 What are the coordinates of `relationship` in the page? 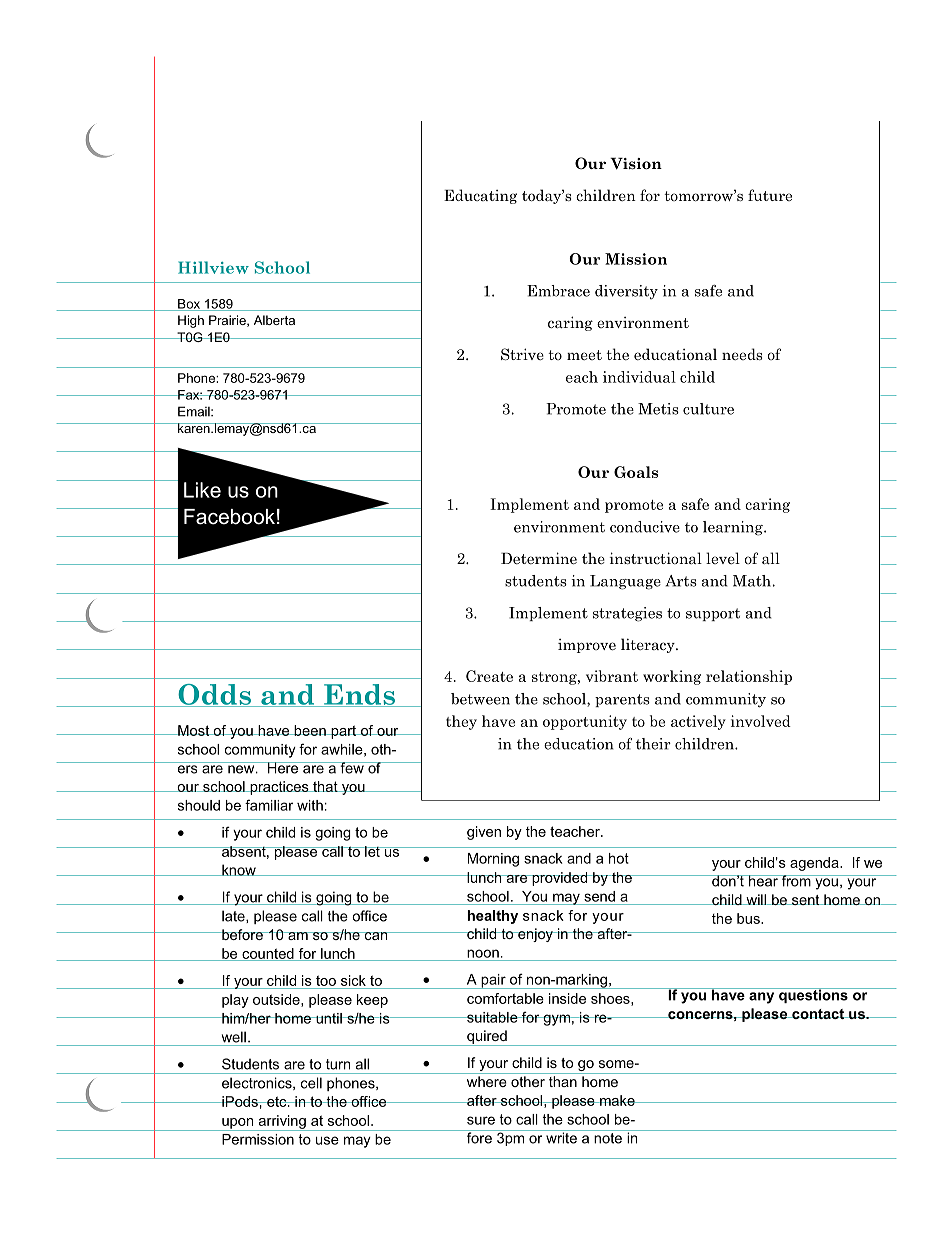 It's located at (749, 677).
